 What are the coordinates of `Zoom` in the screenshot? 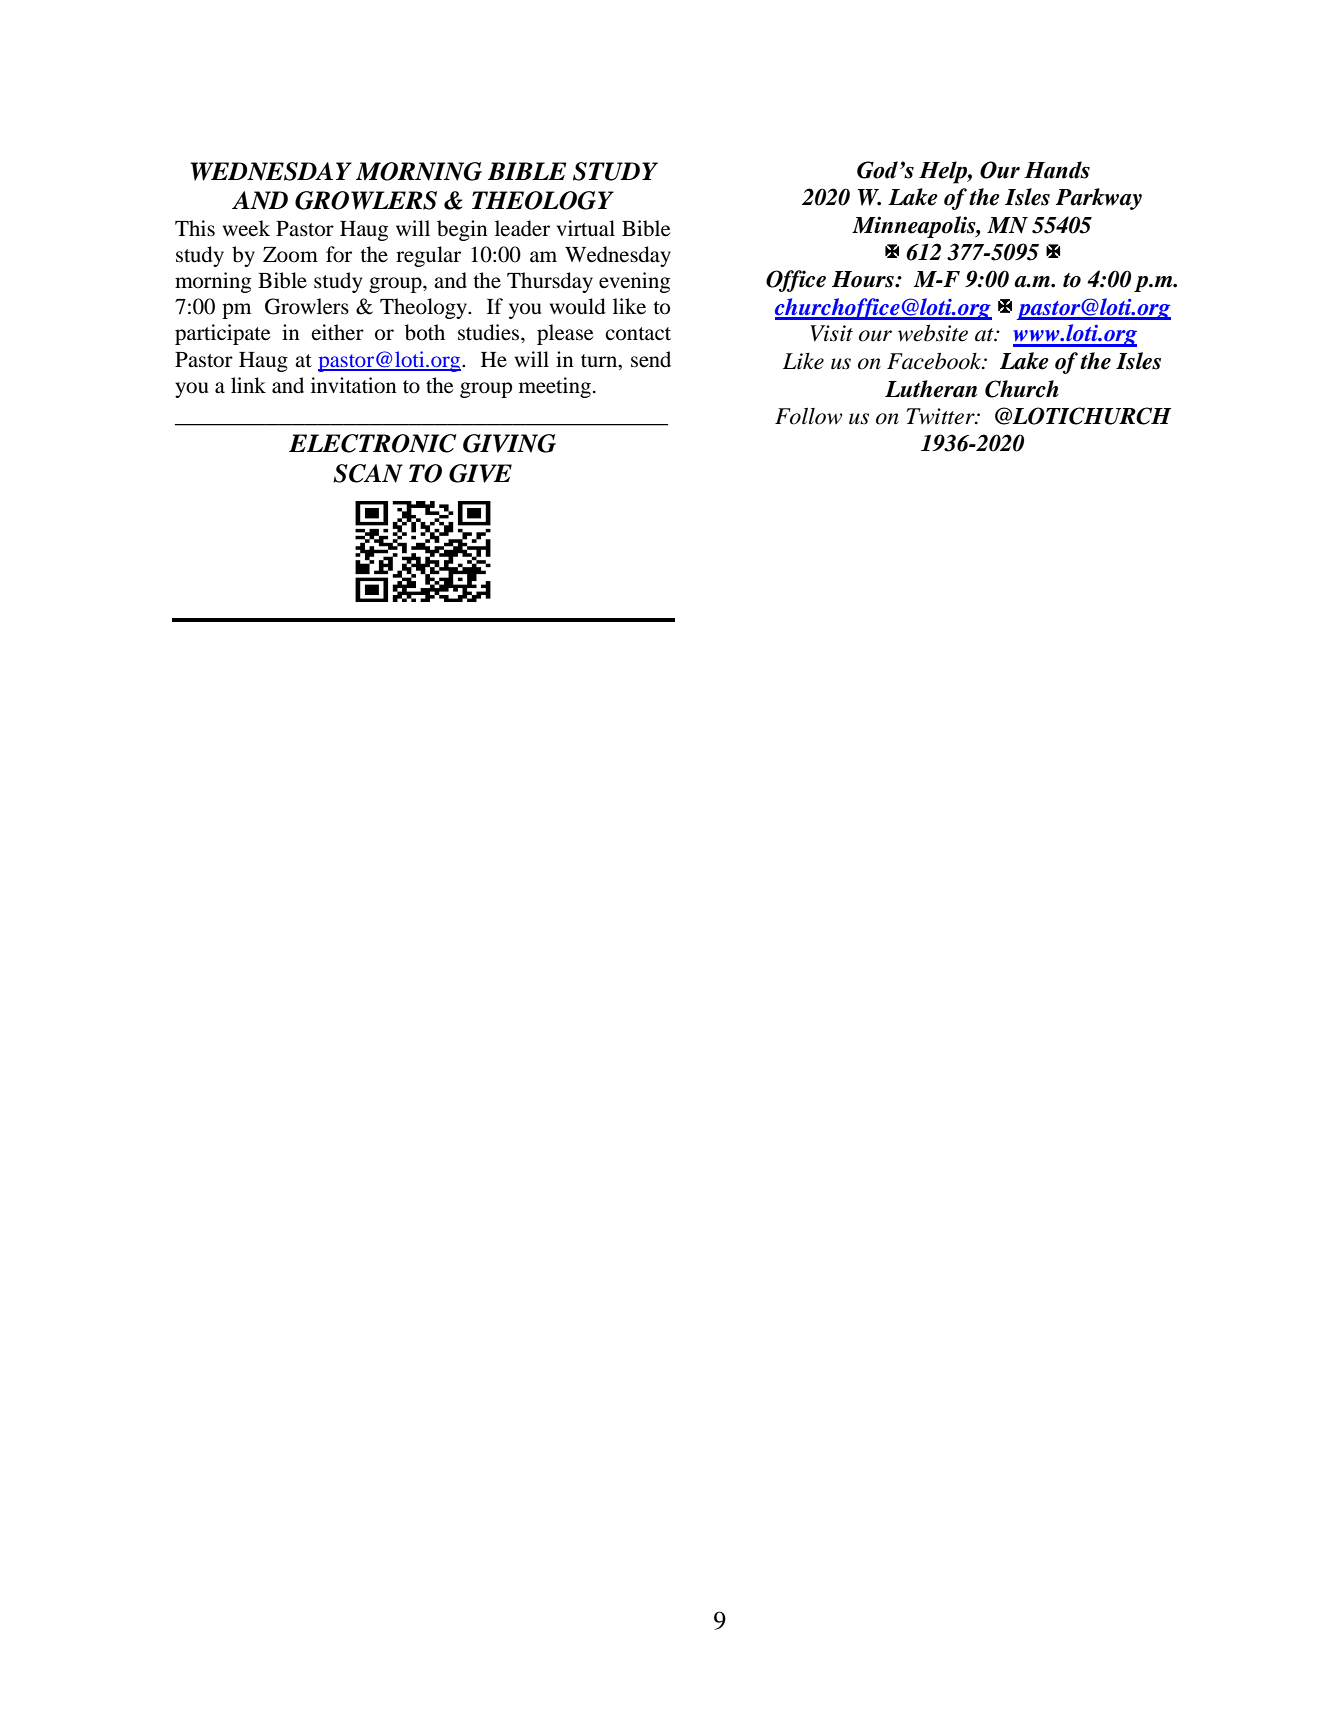 It's located at (290, 255).
